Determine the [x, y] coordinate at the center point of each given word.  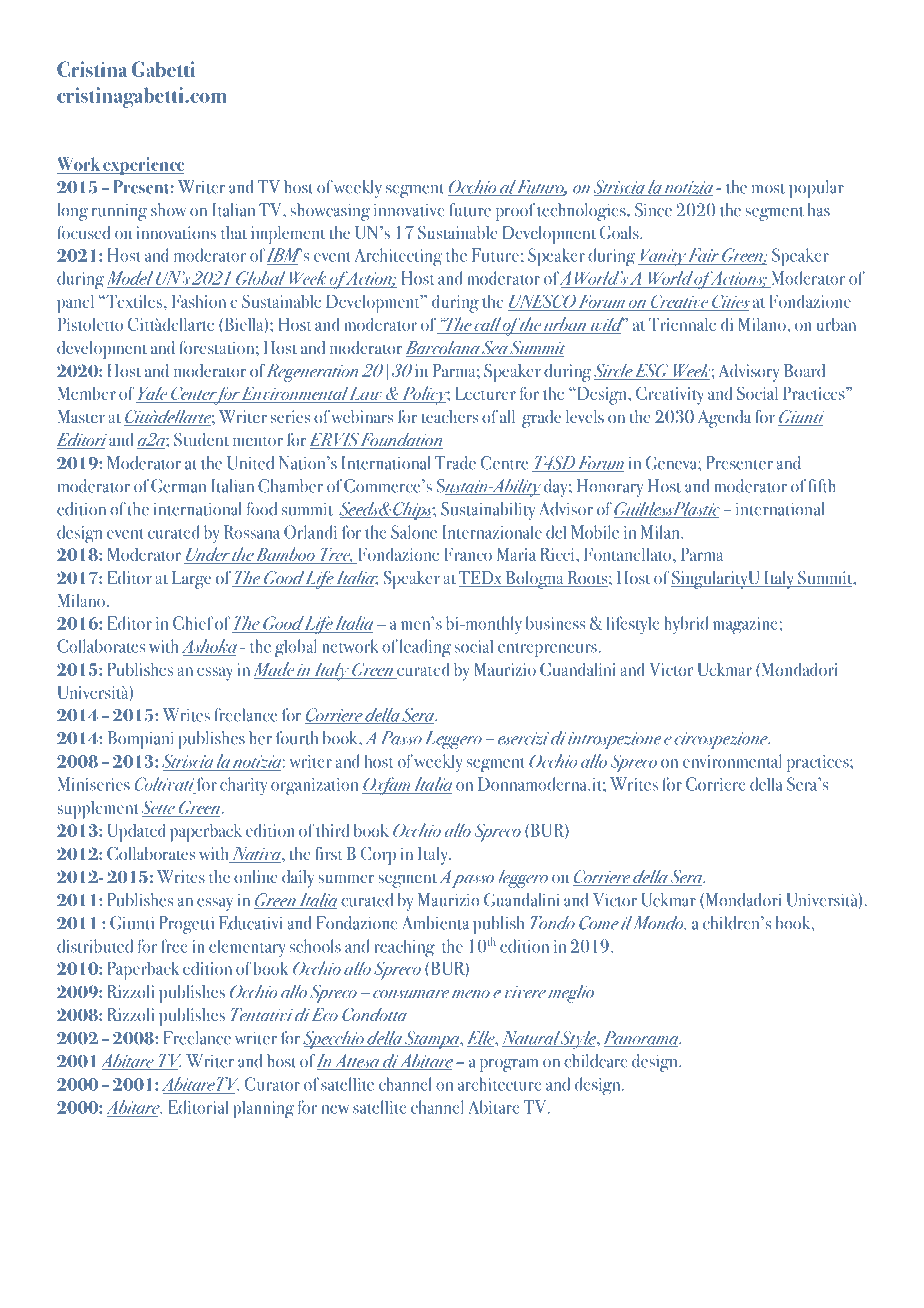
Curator [272, 1084]
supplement [98, 810]
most [768, 189]
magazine [746, 626]
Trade [455, 463]
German [178, 486]
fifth [822, 486]
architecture [500, 1084]
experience [143, 166]
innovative [409, 210]
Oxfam [387, 786]
